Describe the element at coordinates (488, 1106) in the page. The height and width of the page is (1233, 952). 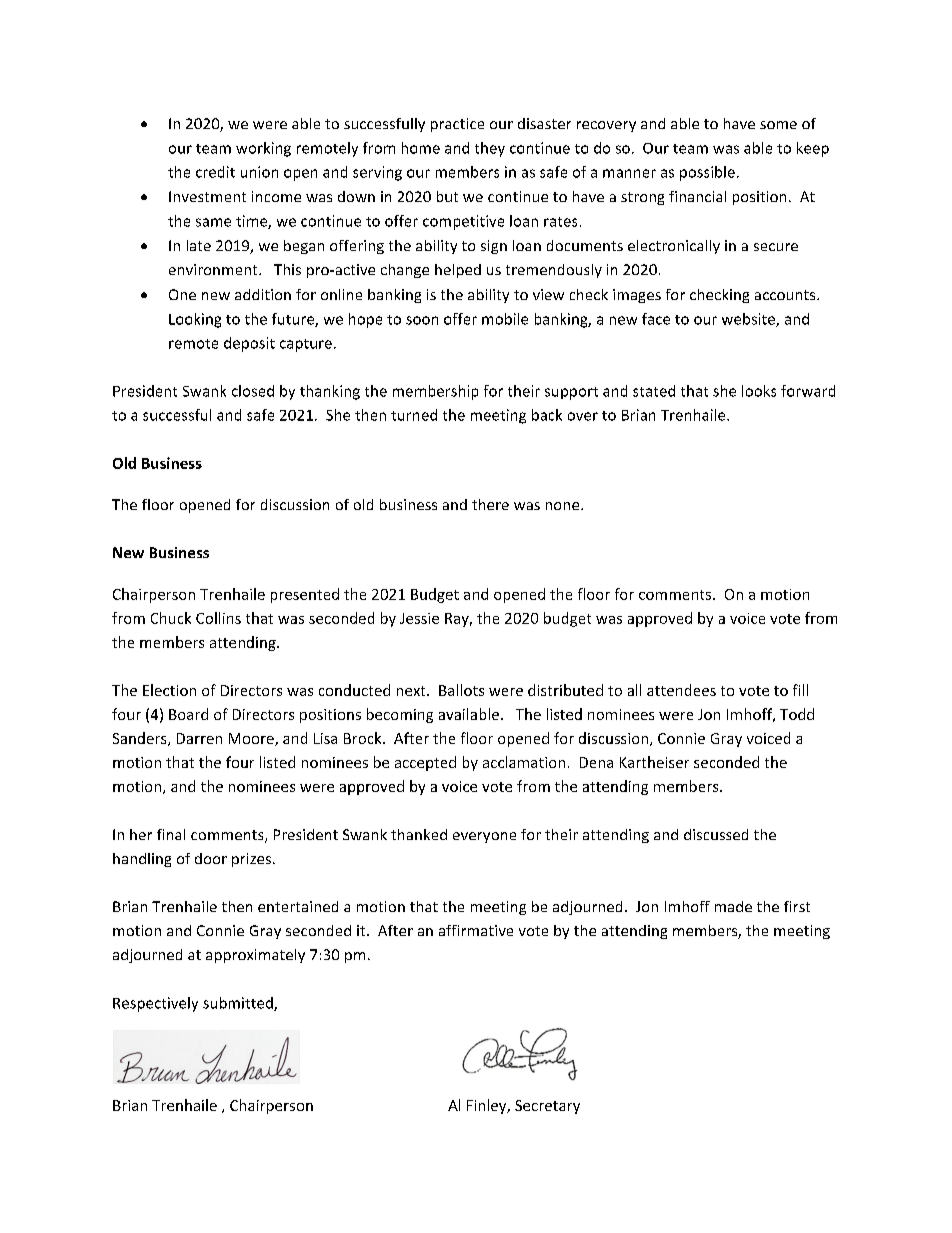
I see `Finley` at that location.
